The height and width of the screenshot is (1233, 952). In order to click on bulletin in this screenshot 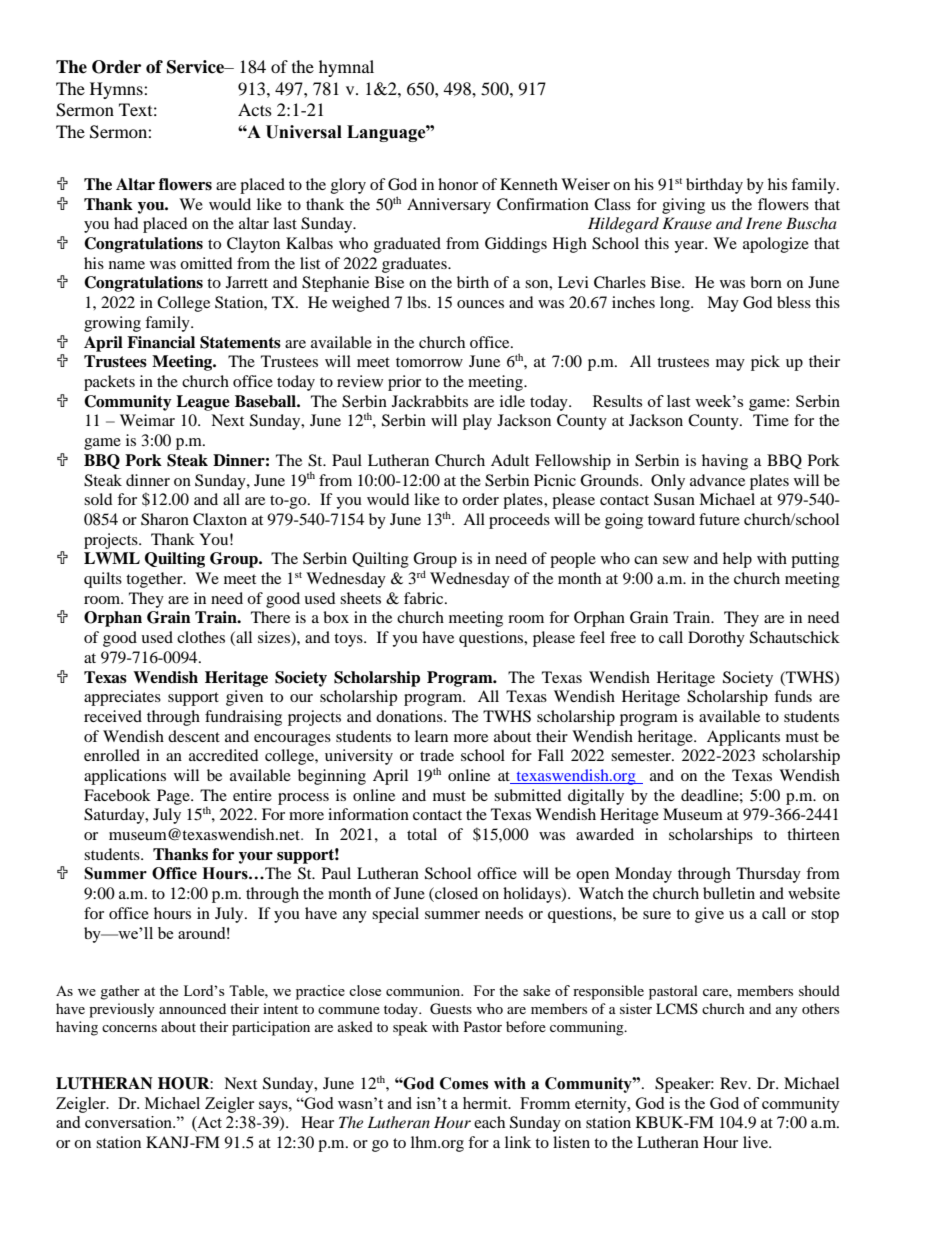, I will do `click(729, 893)`.
